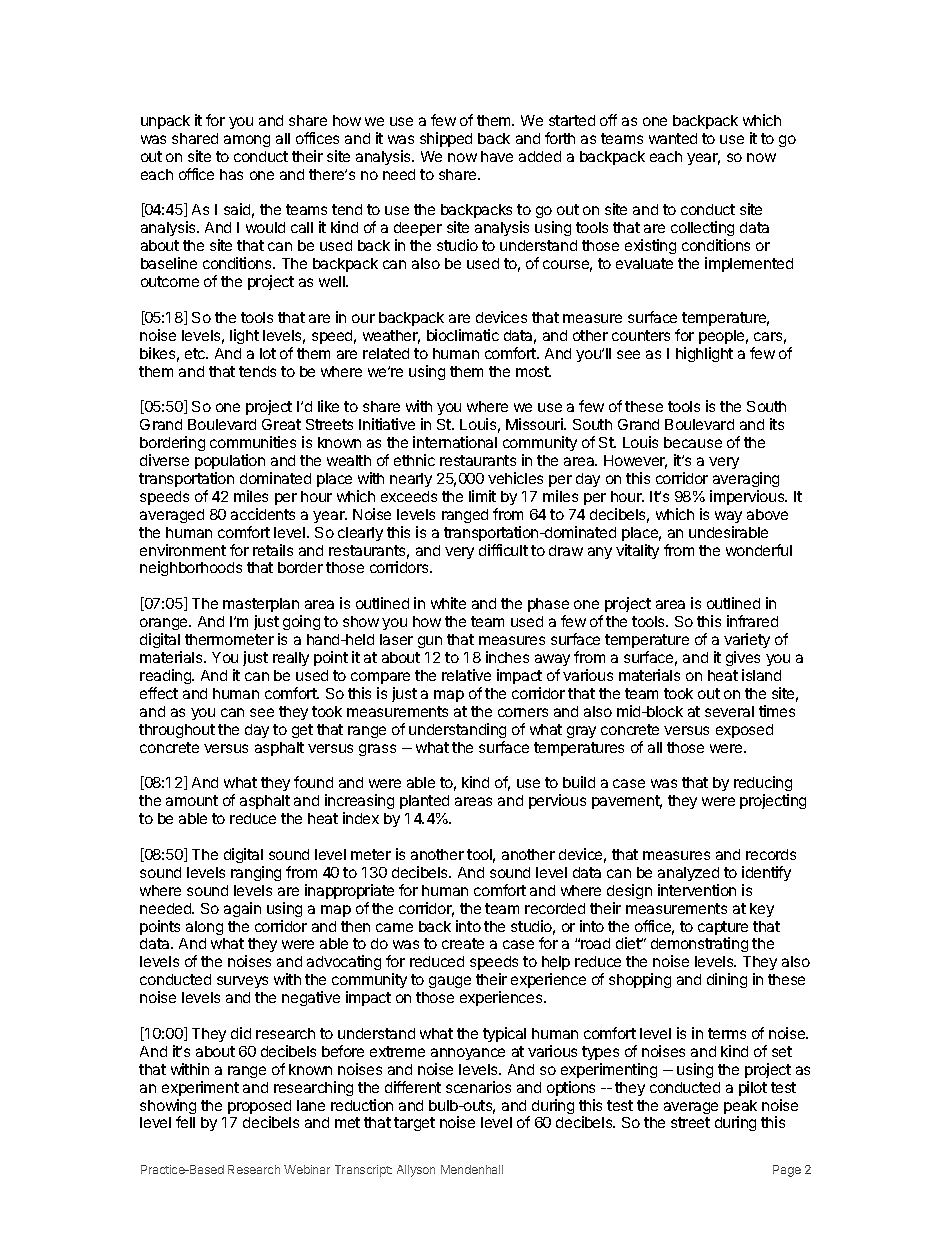 The width and height of the screenshot is (952, 1233). What do you see at coordinates (497, 156) in the screenshot?
I see `have` at bounding box center [497, 156].
